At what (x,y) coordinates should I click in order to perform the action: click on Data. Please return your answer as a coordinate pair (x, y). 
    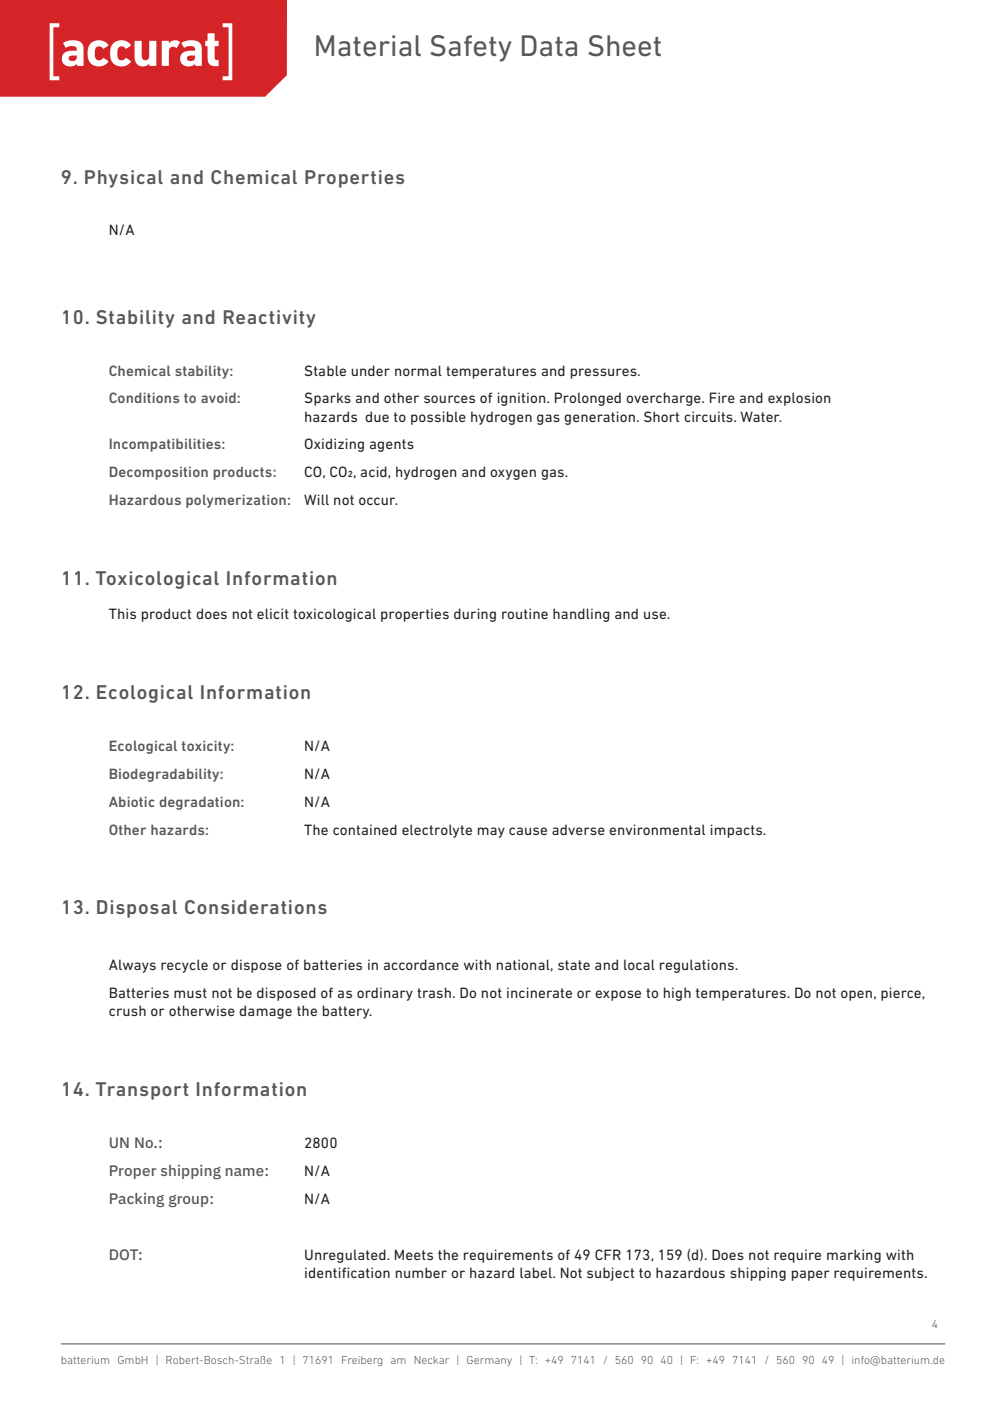
    Looking at the image, I should click on (549, 46).
